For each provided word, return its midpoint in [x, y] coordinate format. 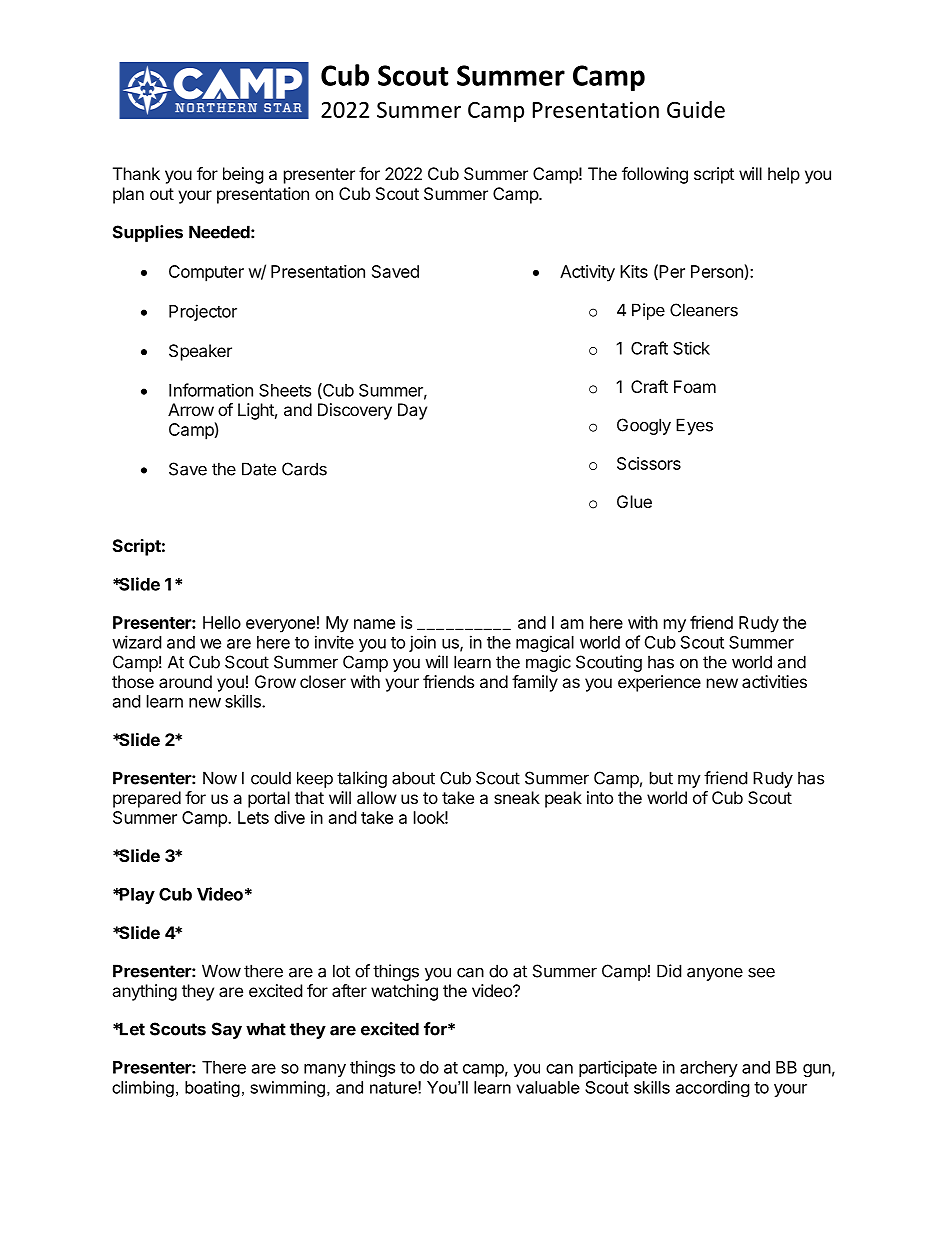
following [655, 175]
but [661, 778]
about [413, 778]
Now [220, 778]
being [243, 175]
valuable [548, 1087]
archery [709, 1069]
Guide [696, 109]
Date [259, 469]
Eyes [694, 426]
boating [212, 1089]
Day [412, 411]
